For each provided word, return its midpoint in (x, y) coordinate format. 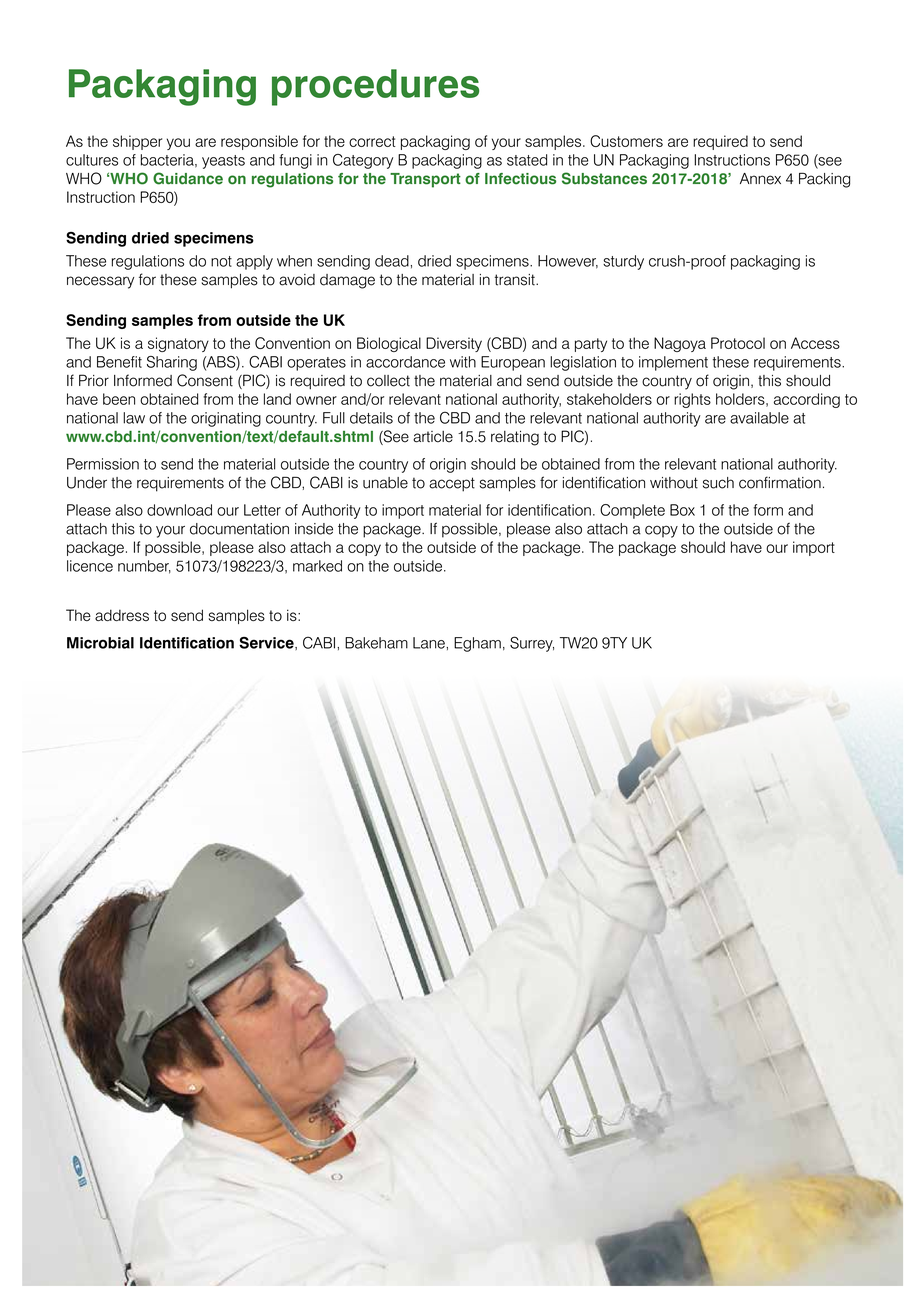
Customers (626, 141)
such (718, 483)
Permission (103, 464)
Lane (430, 643)
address (122, 615)
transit (516, 280)
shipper (137, 142)
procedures (375, 87)
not (221, 261)
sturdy (623, 262)
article (433, 437)
